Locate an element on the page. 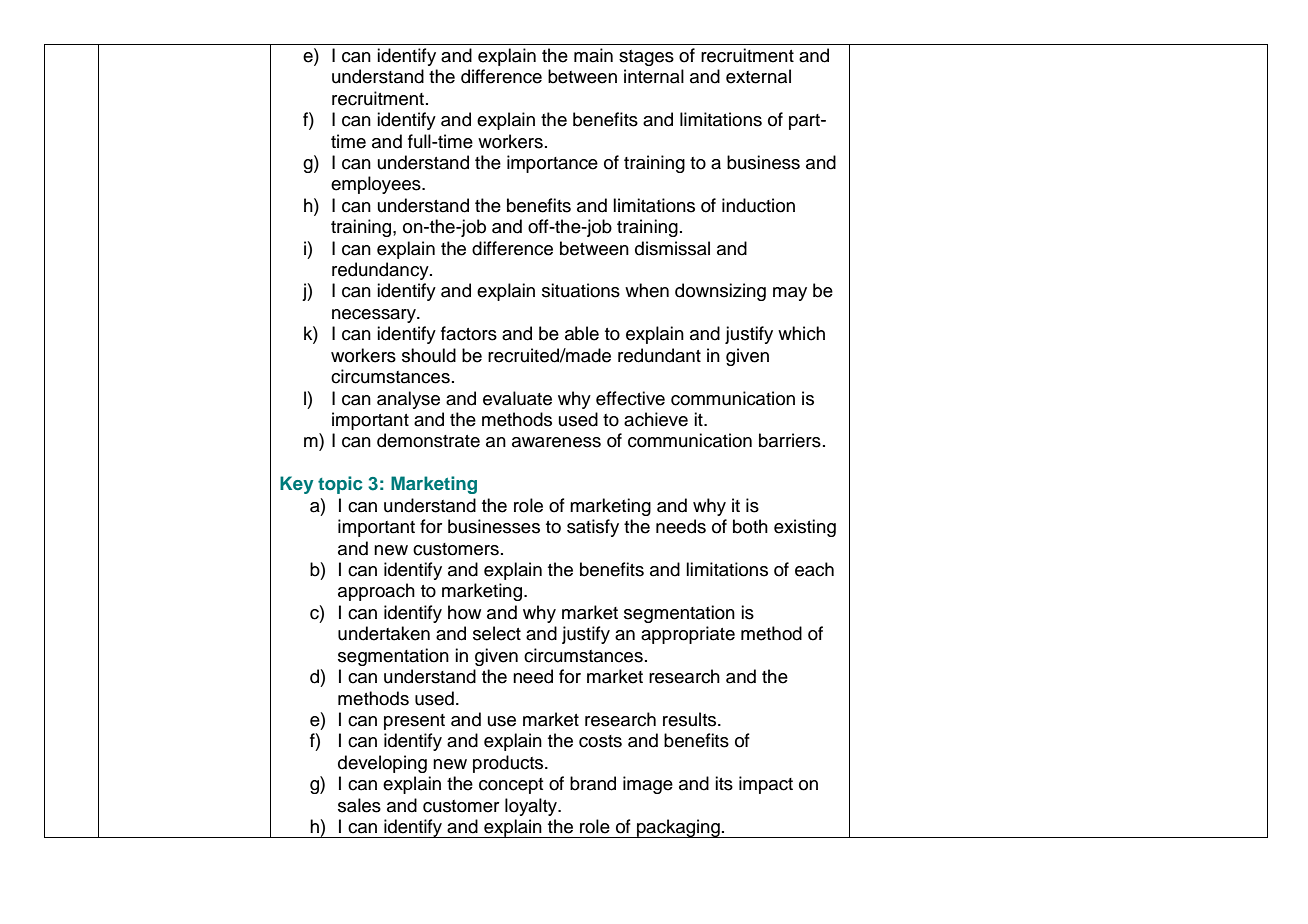 The width and height of the document is (1308, 924). both is located at coordinates (750, 526).
